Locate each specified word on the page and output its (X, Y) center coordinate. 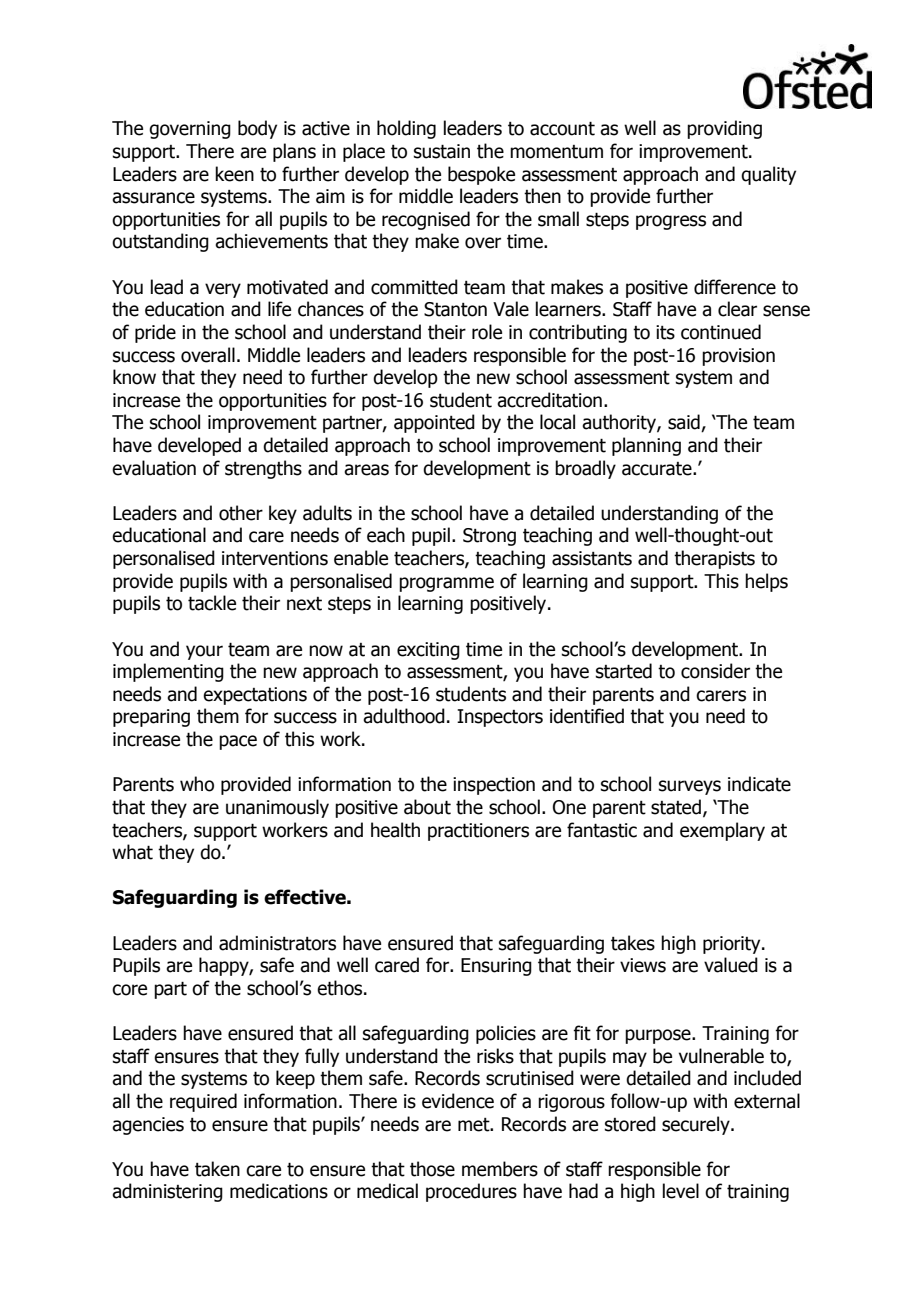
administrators (277, 943)
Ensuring (496, 967)
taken (217, 1169)
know (134, 377)
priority (733, 945)
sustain (442, 151)
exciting (428, 651)
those (432, 1169)
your (204, 652)
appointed (434, 423)
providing (724, 129)
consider (715, 671)
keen (234, 174)
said (685, 423)
